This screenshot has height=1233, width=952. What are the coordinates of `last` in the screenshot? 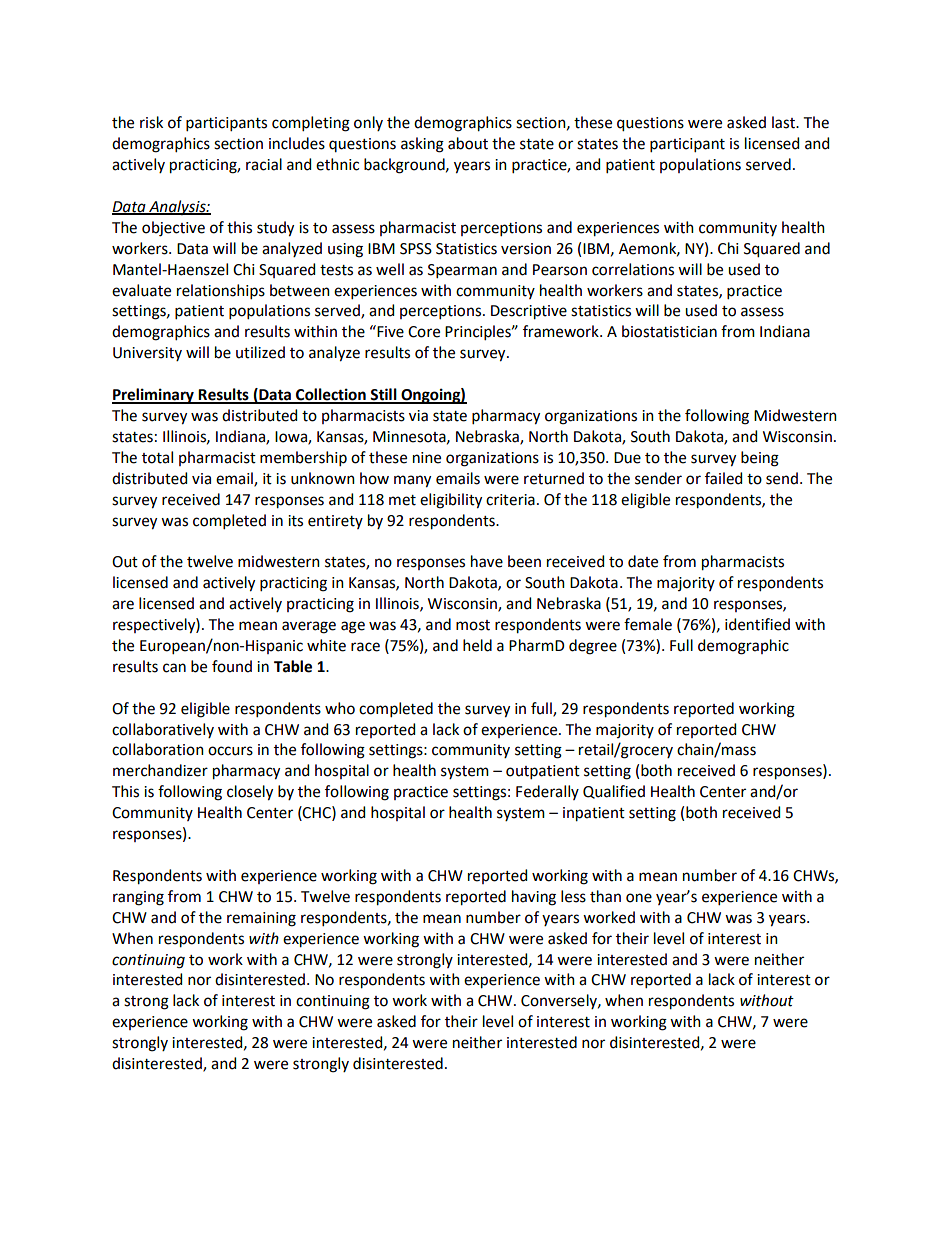 It's located at (785, 122).
